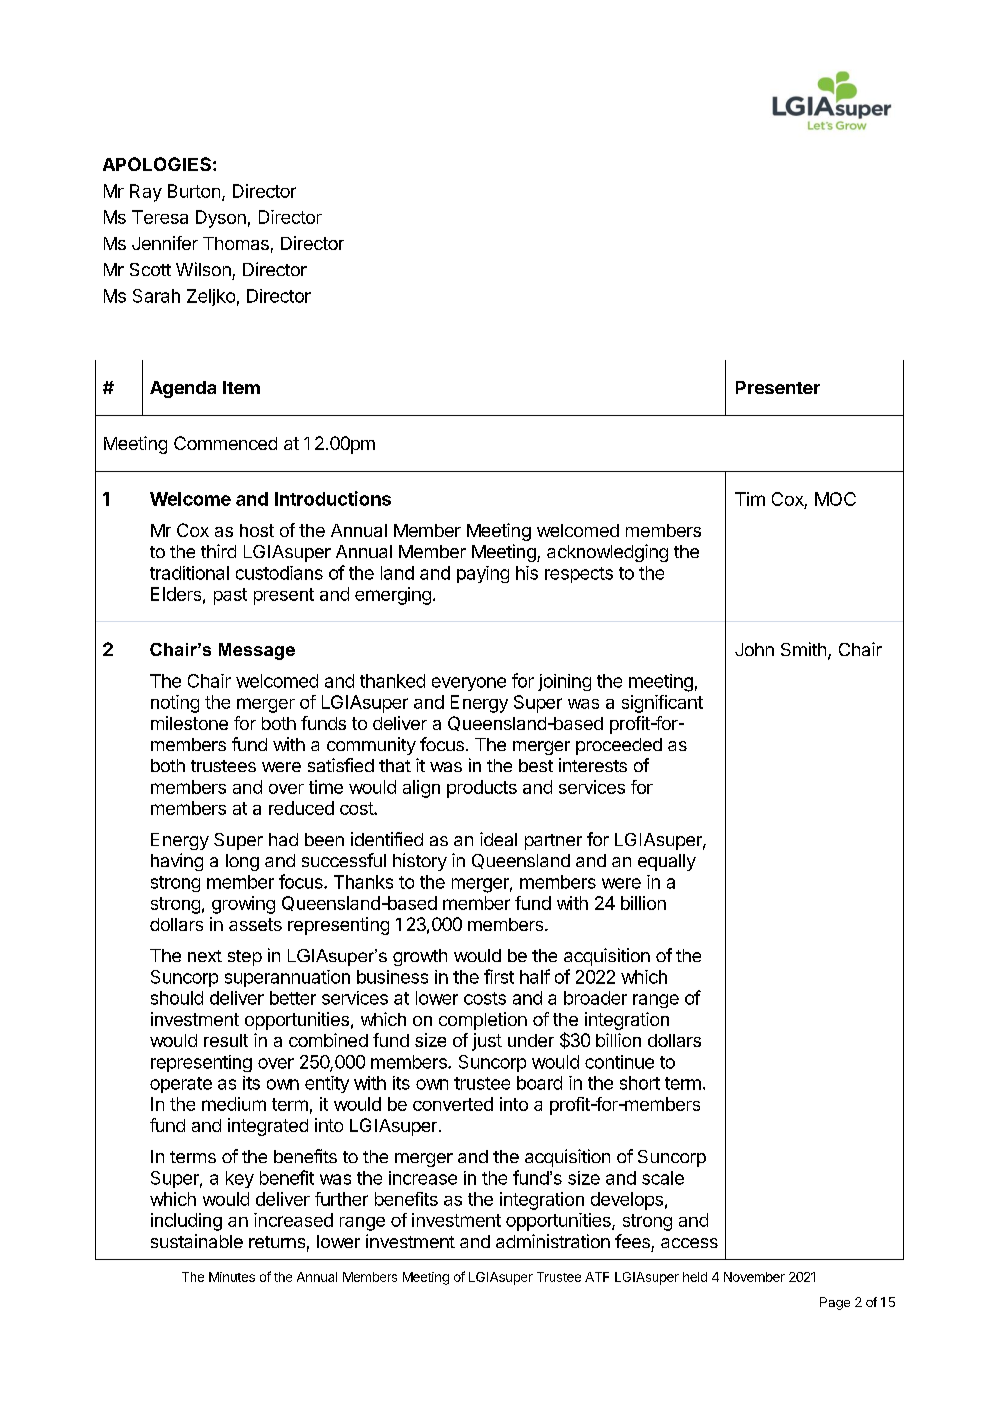 This screenshot has width=999, height=1412. I want to click on best, so click(536, 765).
